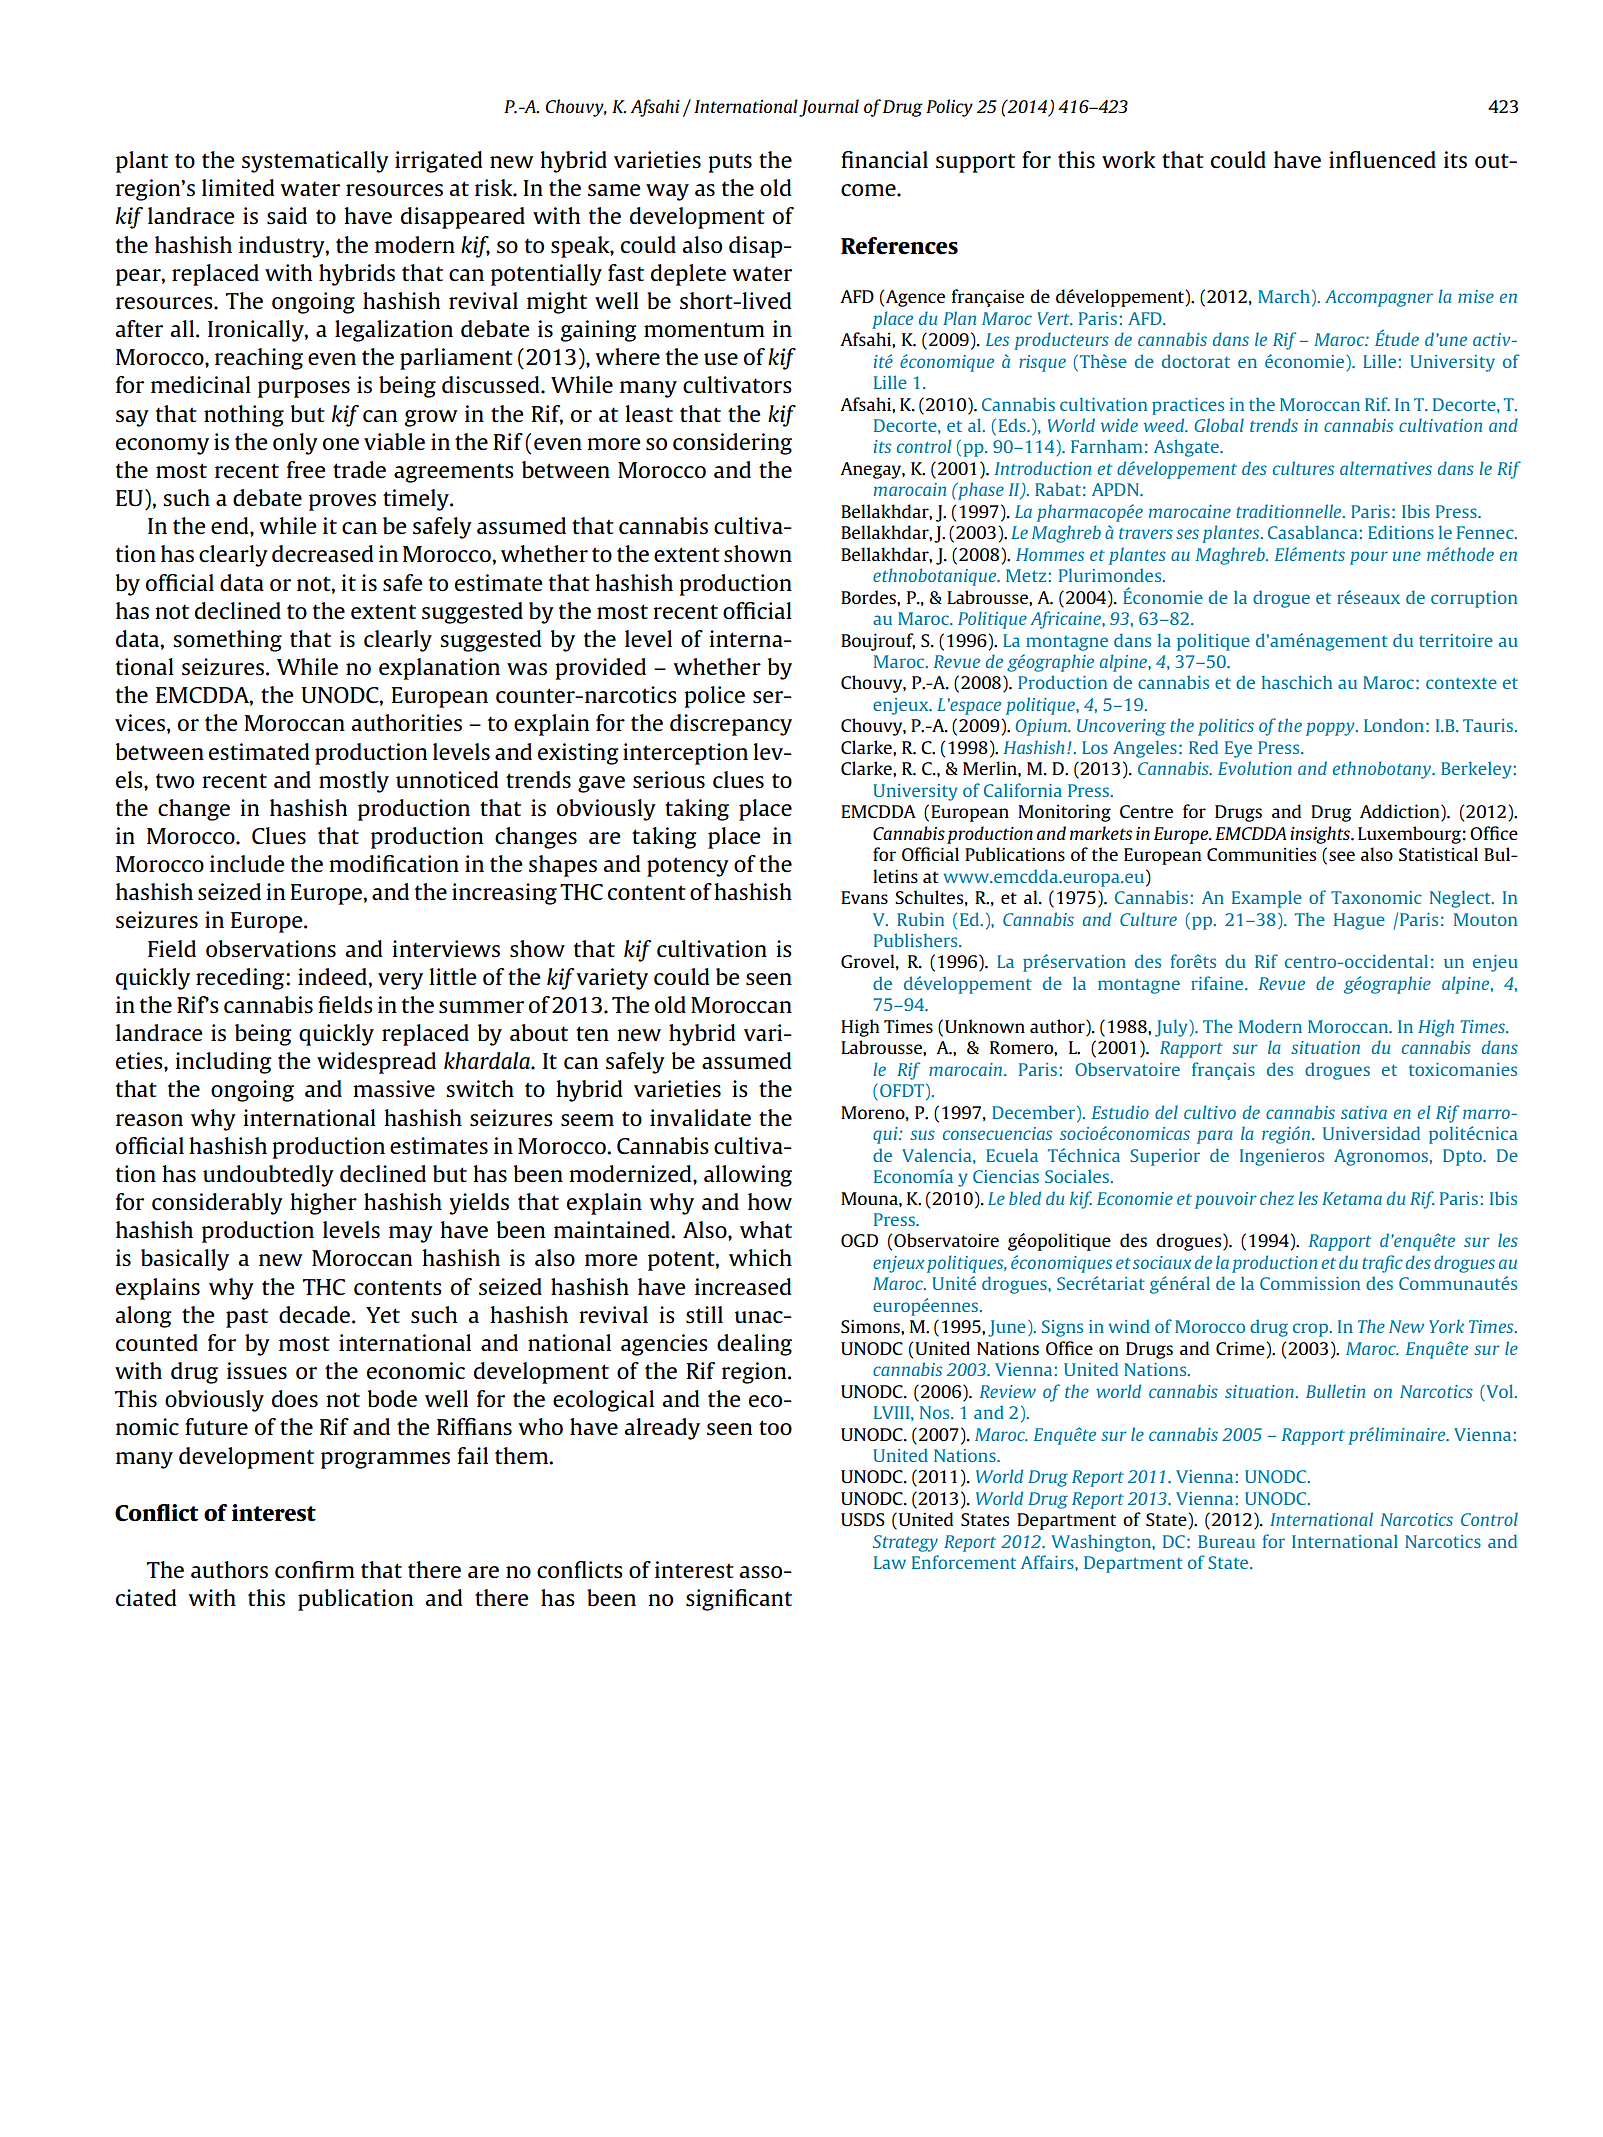 Image resolution: width=1603 pixels, height=2137 pixels. Describe the element at coordinates (1321, 835) in the screenshot. I see `insights` at that location.
